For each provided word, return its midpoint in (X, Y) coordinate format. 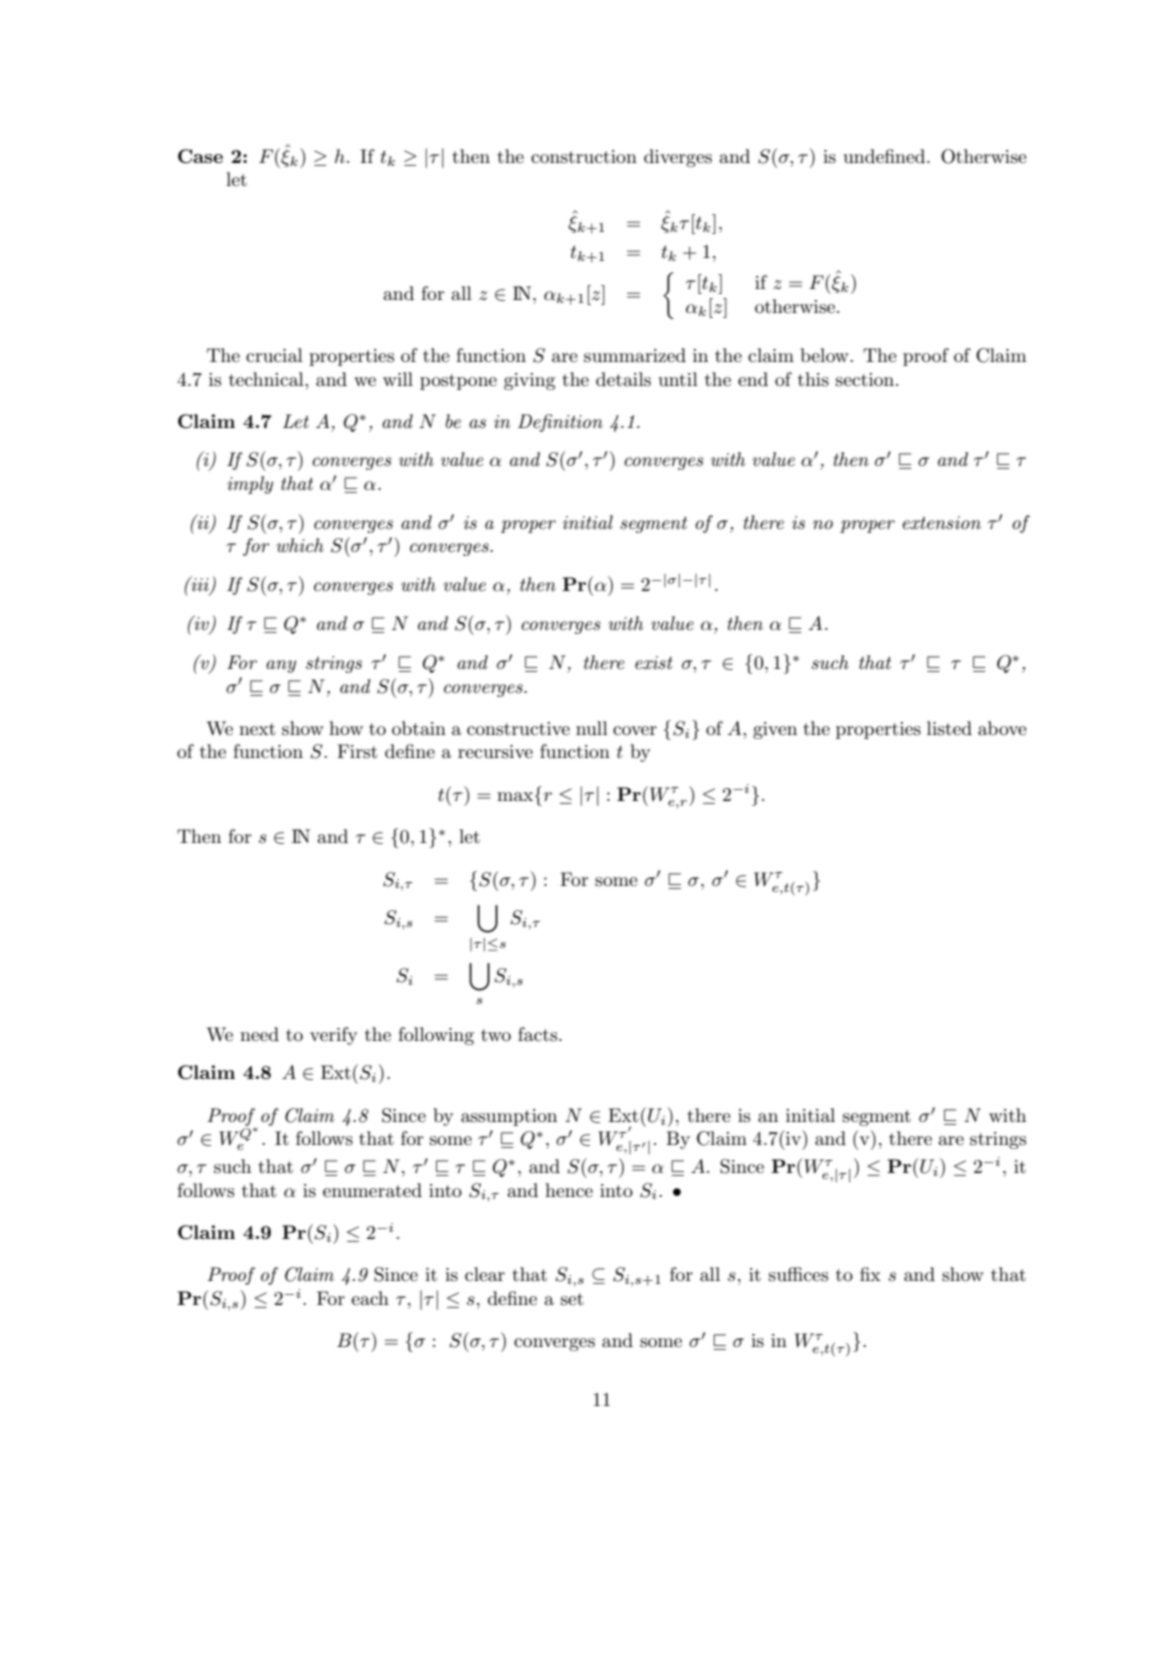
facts (539, 1034)
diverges (678, 158)
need (259, 1034)
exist (654, 663)
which (300, 545)
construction (584, 157)
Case (200, 156)
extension (942, 523)
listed (949, 728)
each (370, 1298)
